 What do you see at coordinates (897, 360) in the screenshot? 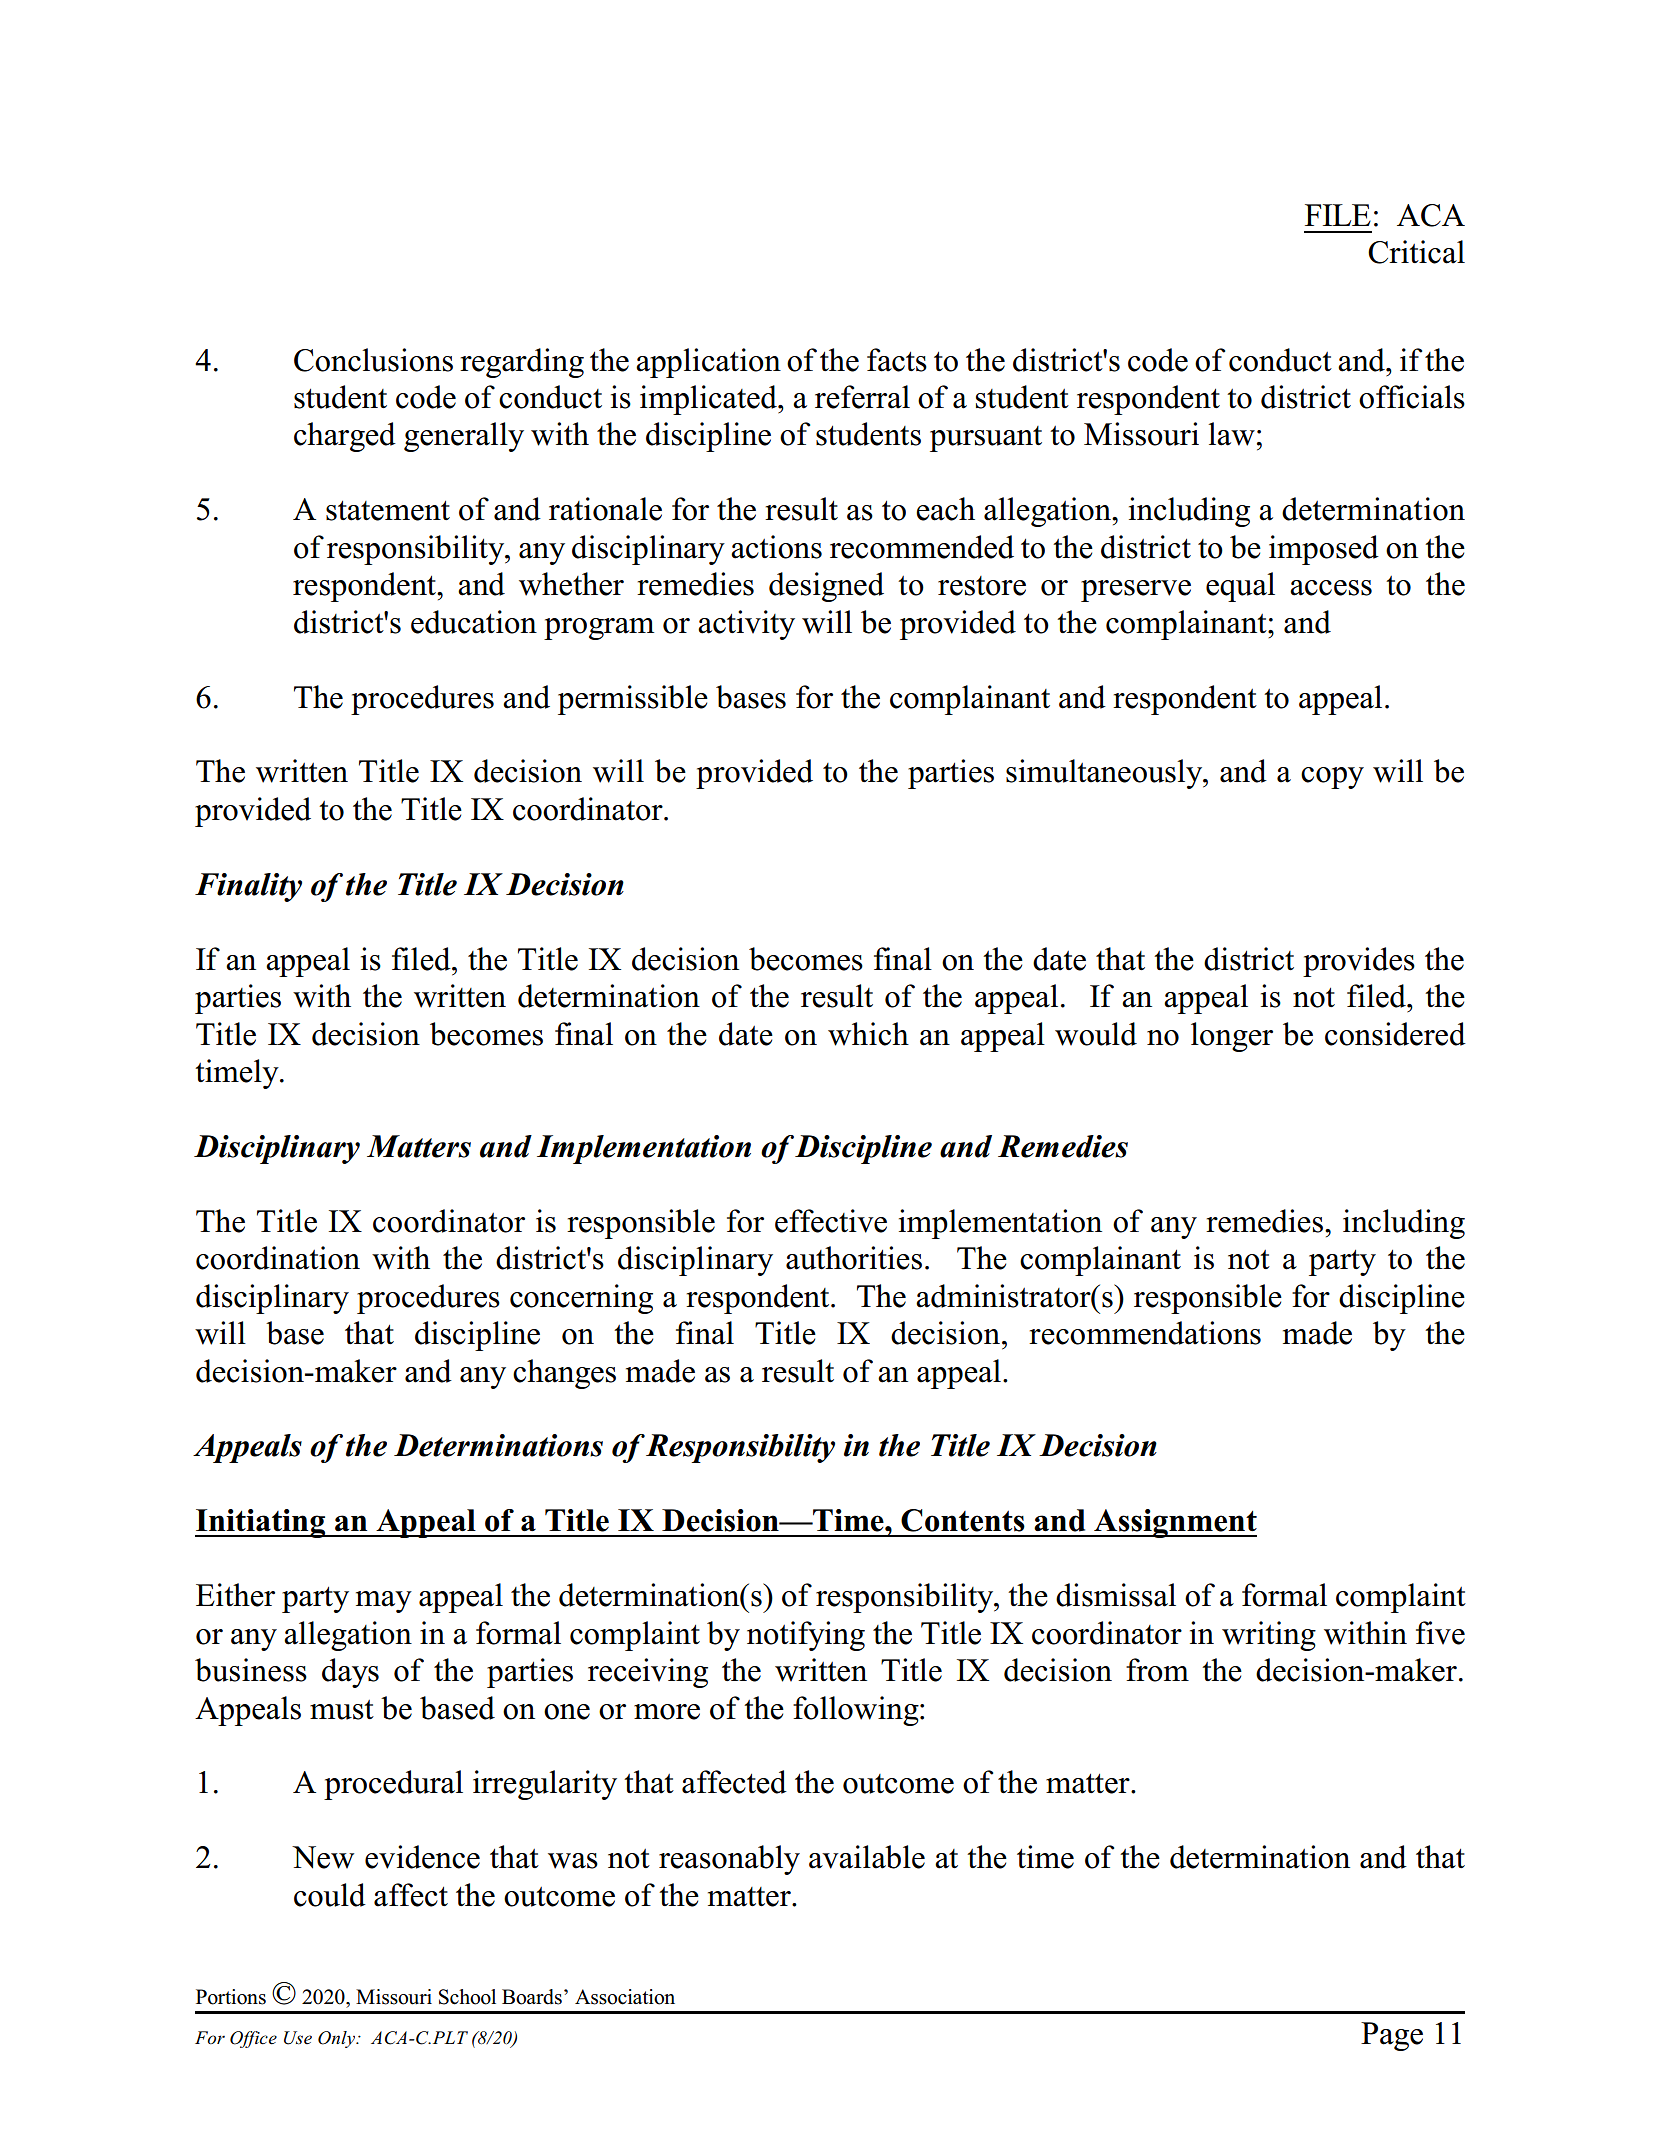
I see `facts` at bounding box center [897, 360].
